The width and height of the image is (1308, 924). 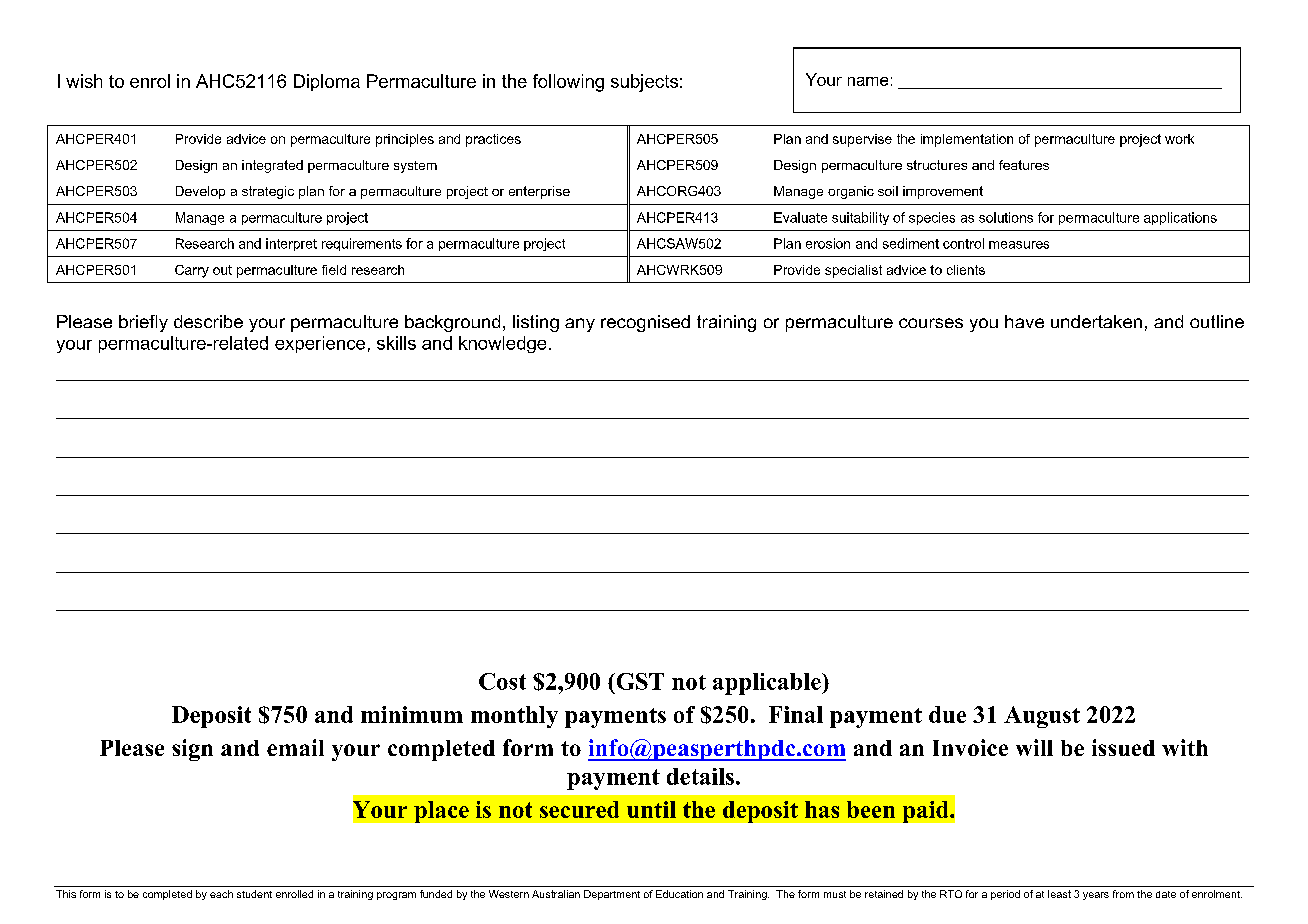 I want to click on Department, so click(x=612, y=895).
